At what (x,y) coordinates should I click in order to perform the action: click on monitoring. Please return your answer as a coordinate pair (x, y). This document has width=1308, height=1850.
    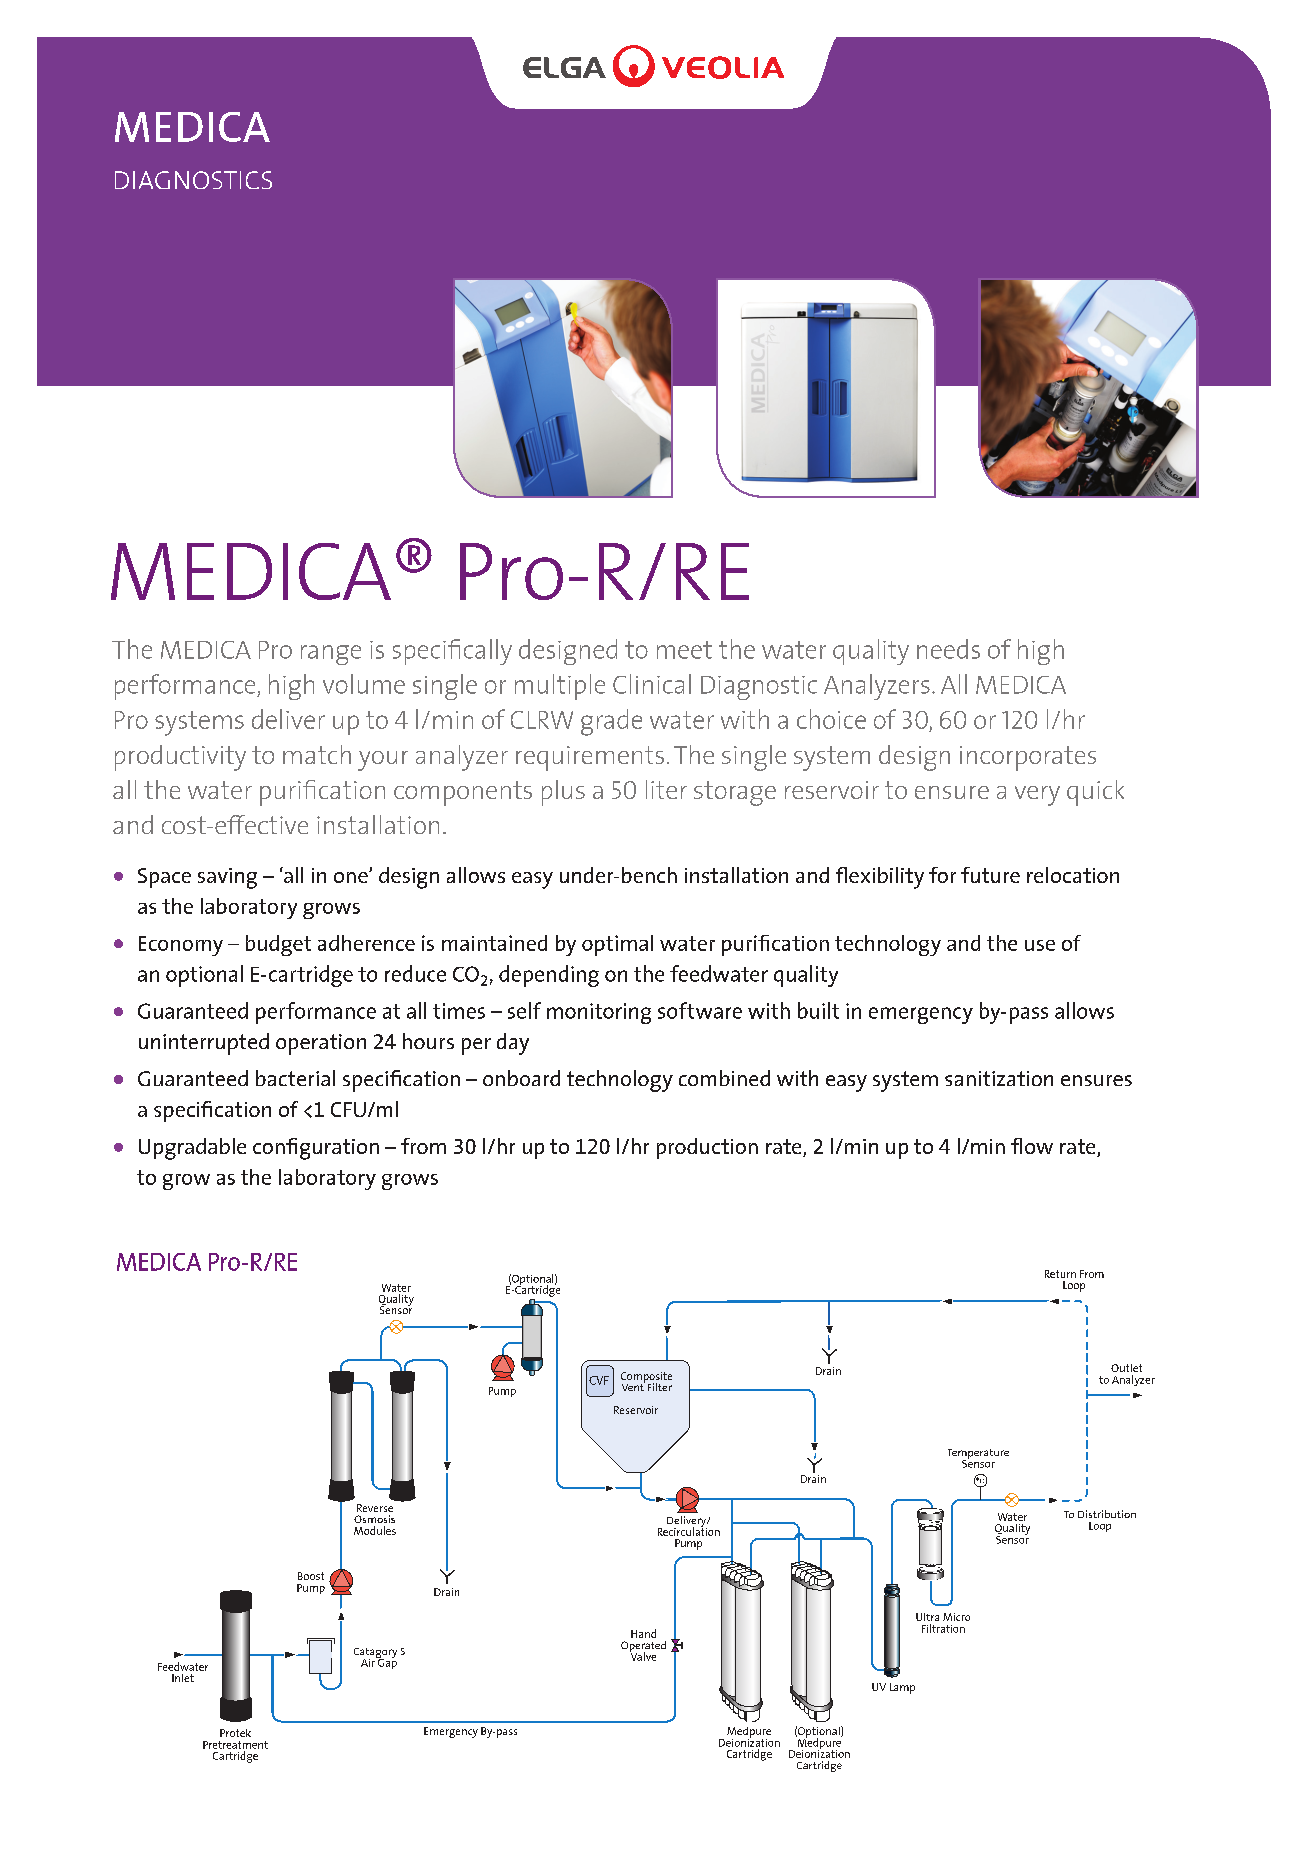
    Looking at the image, I should click on (599, 1013).
